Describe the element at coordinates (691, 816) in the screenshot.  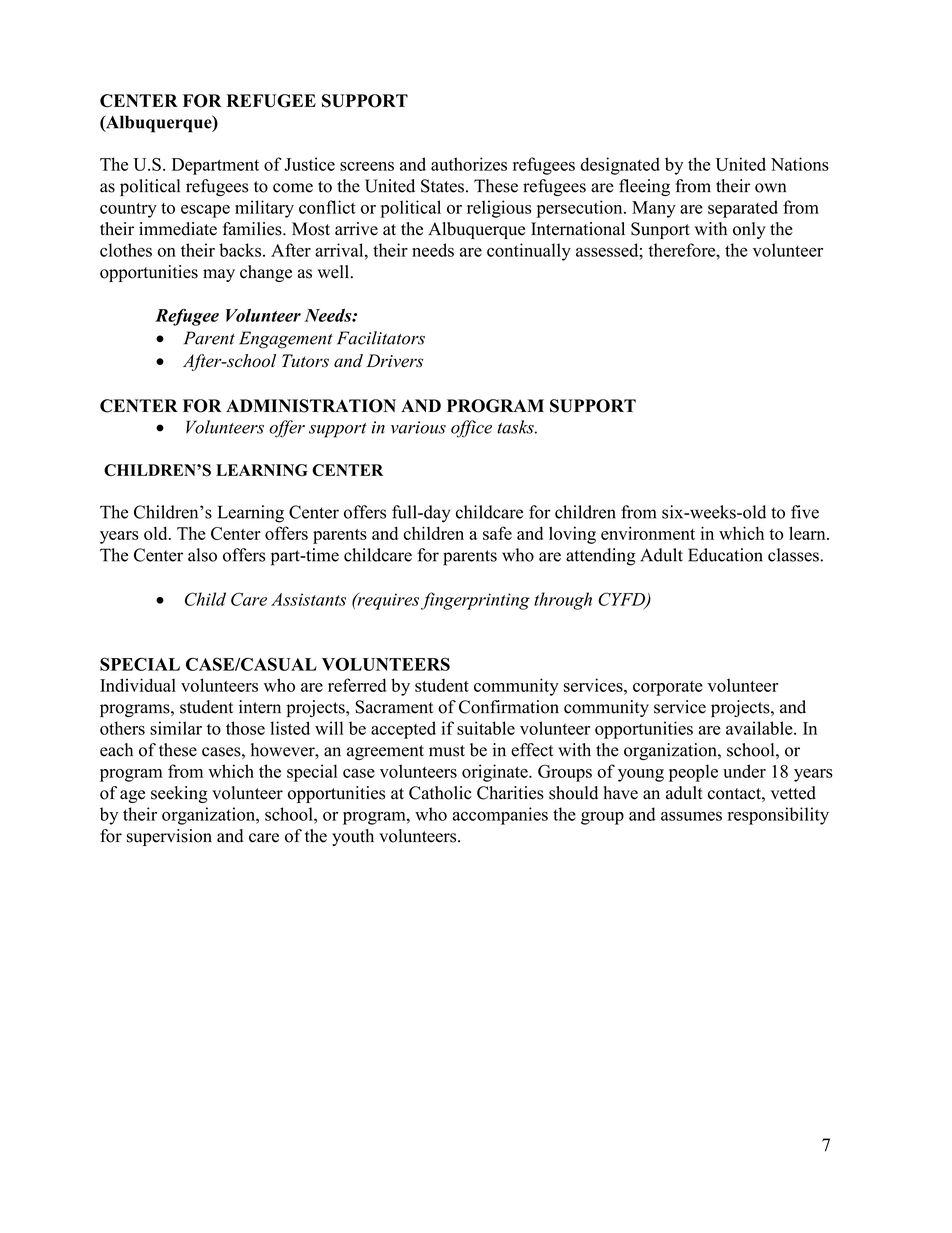
I see `assumes` at that location.
